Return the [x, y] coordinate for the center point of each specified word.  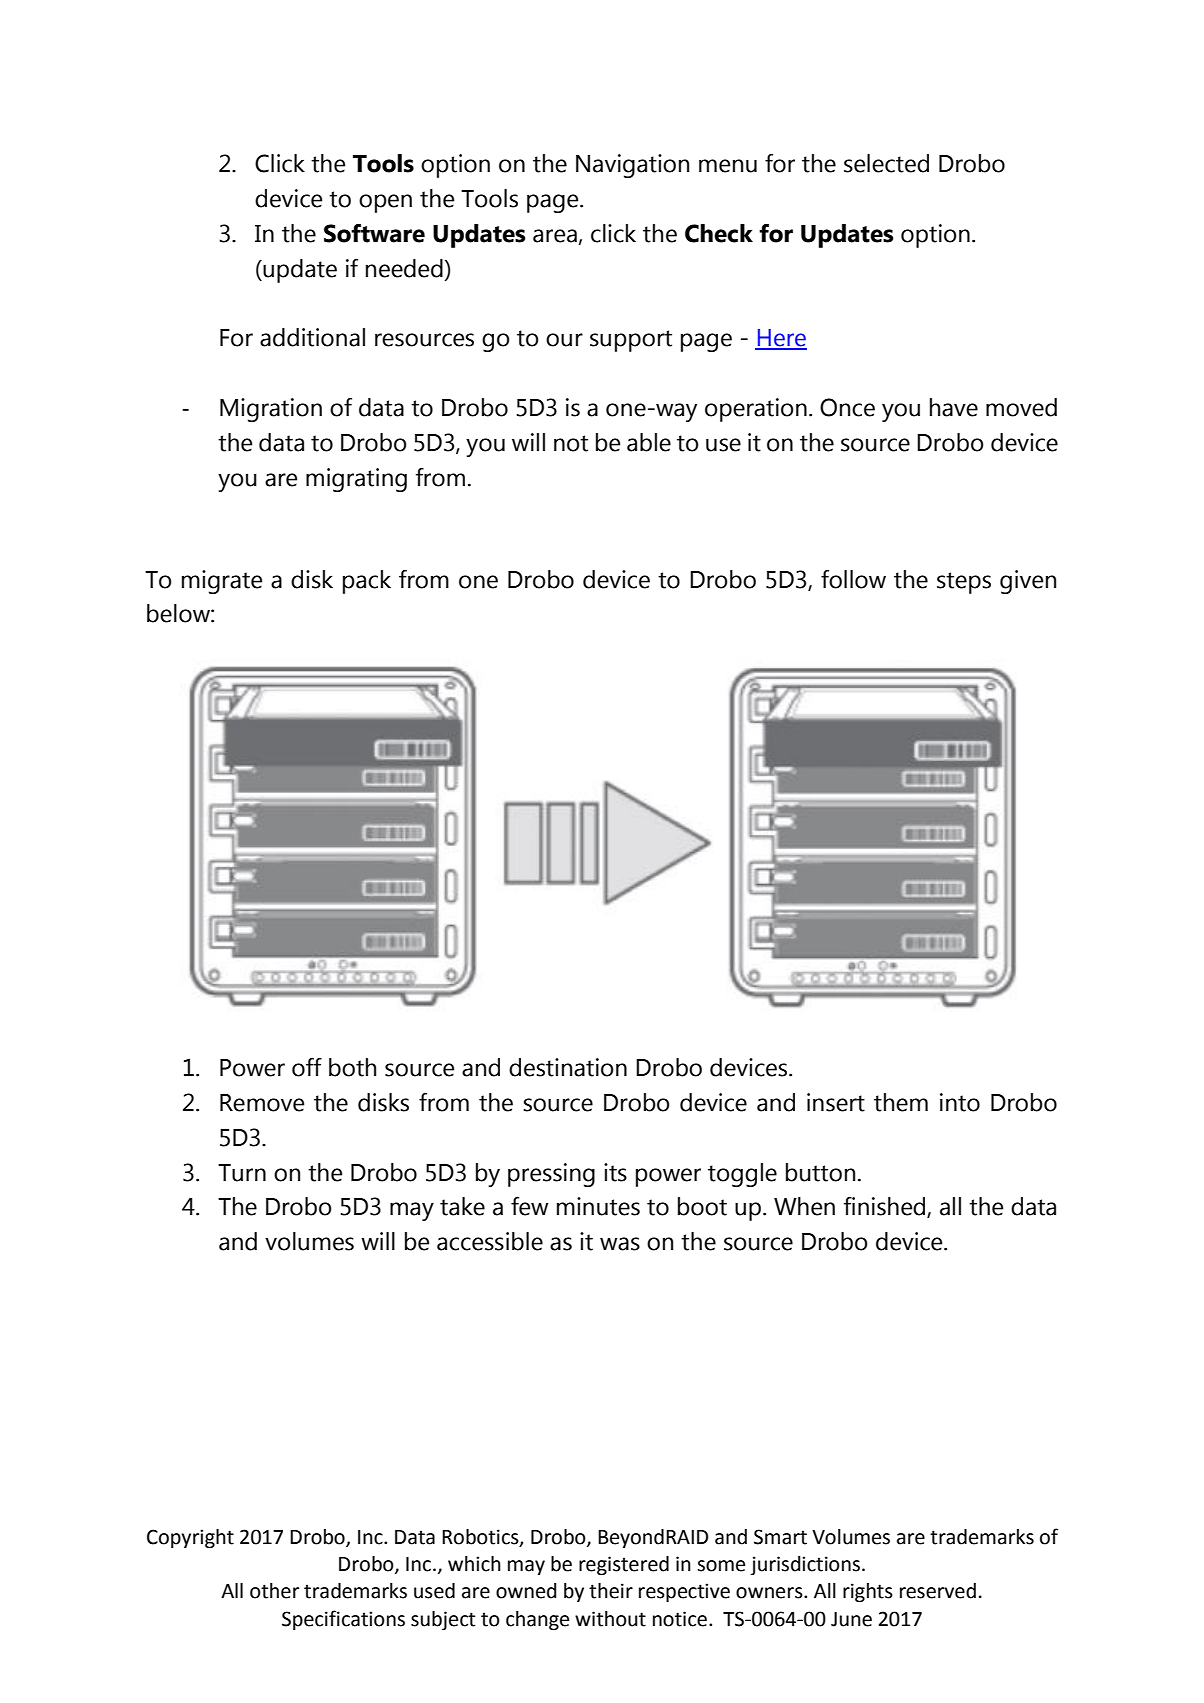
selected [886, 163]
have [954, 407]
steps [964, 583]
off [307, 1067]
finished [886, 1207]
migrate [222, 582]
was [620, 1244]
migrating [356, 480]
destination [568, 1067]
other [274, 1591]
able [649, 442]
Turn [242, 1173]
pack [367, 582]
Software [374, 233]
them [901, 1102]
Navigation [632, 166]
